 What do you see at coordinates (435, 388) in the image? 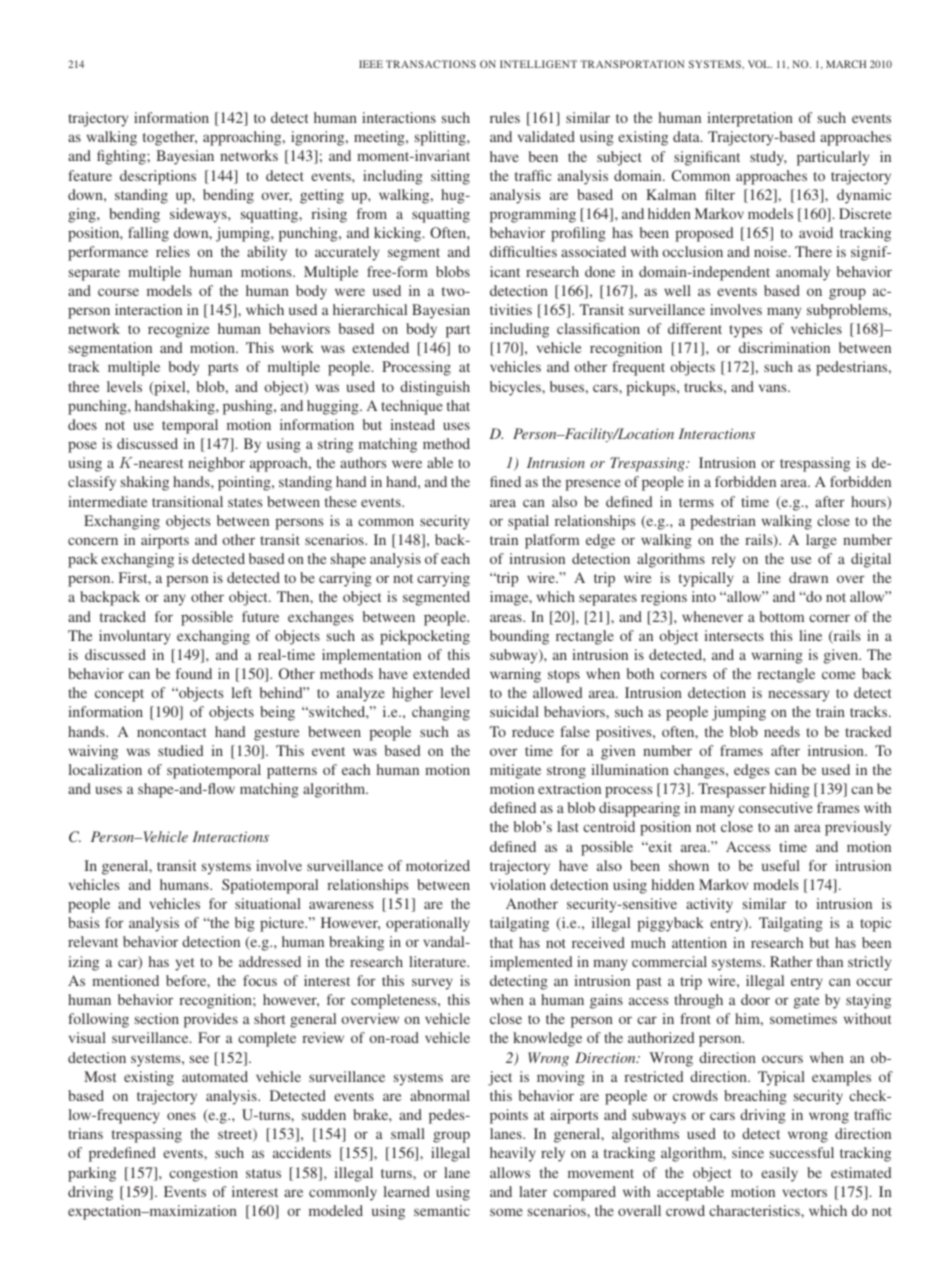
I see `distinguish` at bounding box center [435, 388].
